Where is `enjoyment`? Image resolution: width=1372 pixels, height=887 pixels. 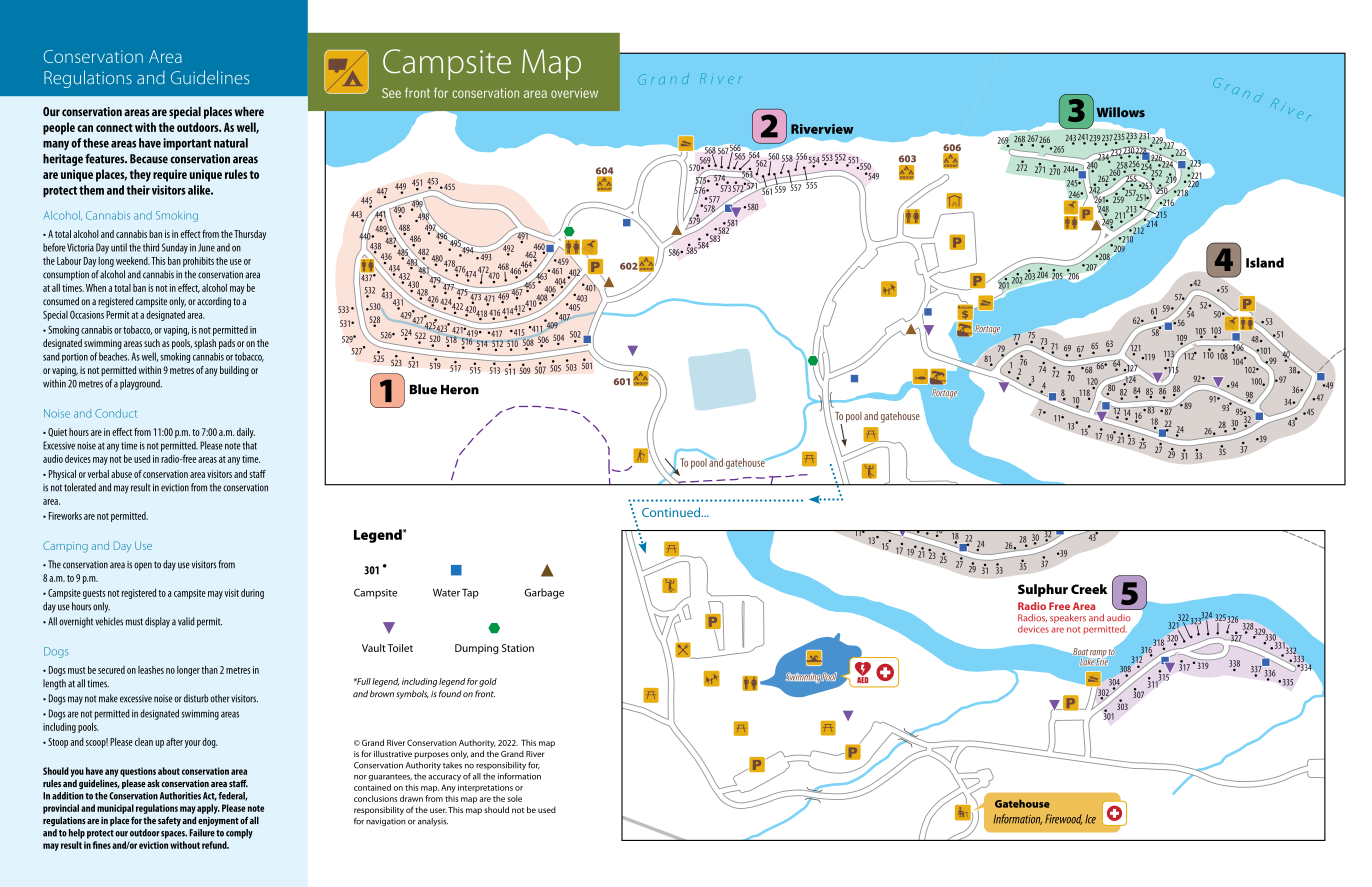 enjoyment is located at coordinates (218, 821).
